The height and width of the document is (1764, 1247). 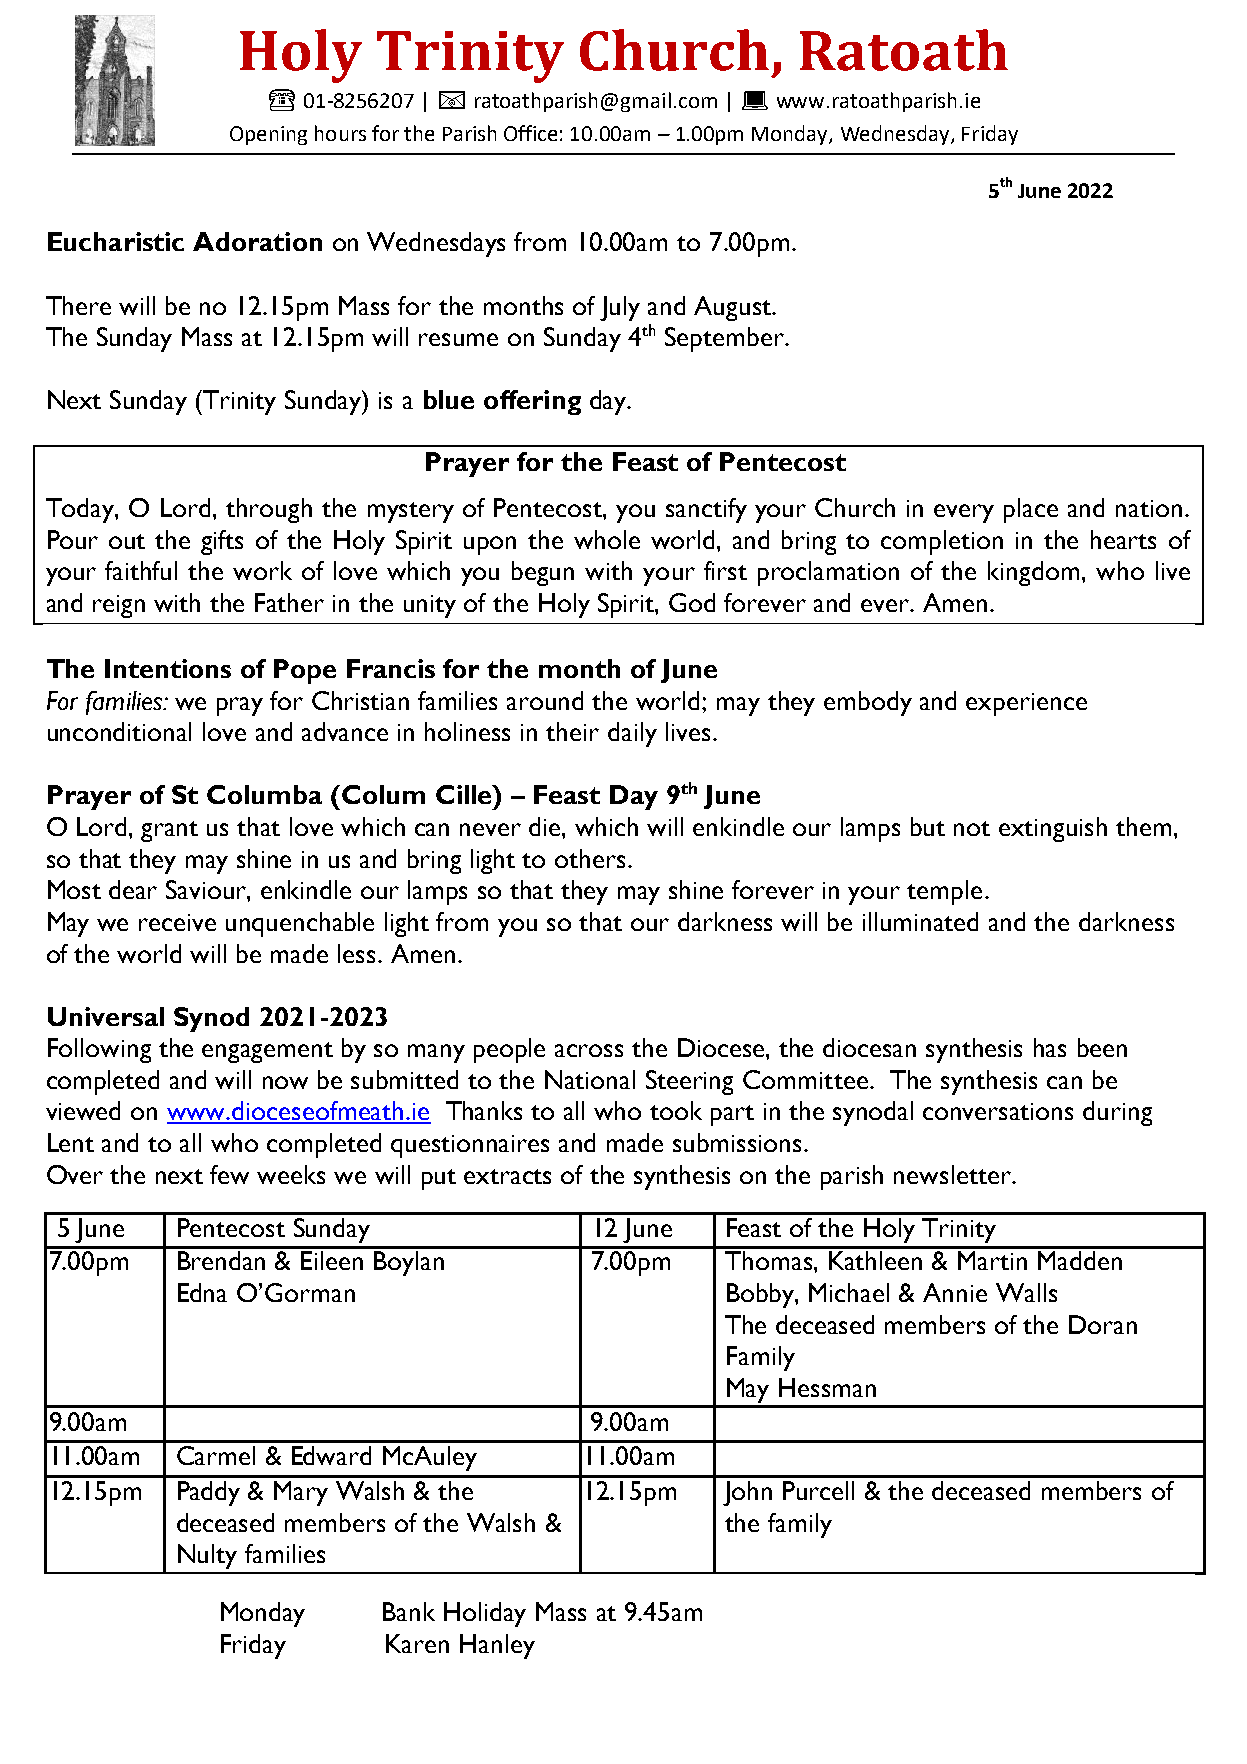 I want to click on Paddy, so click(x=209, y=1493).
